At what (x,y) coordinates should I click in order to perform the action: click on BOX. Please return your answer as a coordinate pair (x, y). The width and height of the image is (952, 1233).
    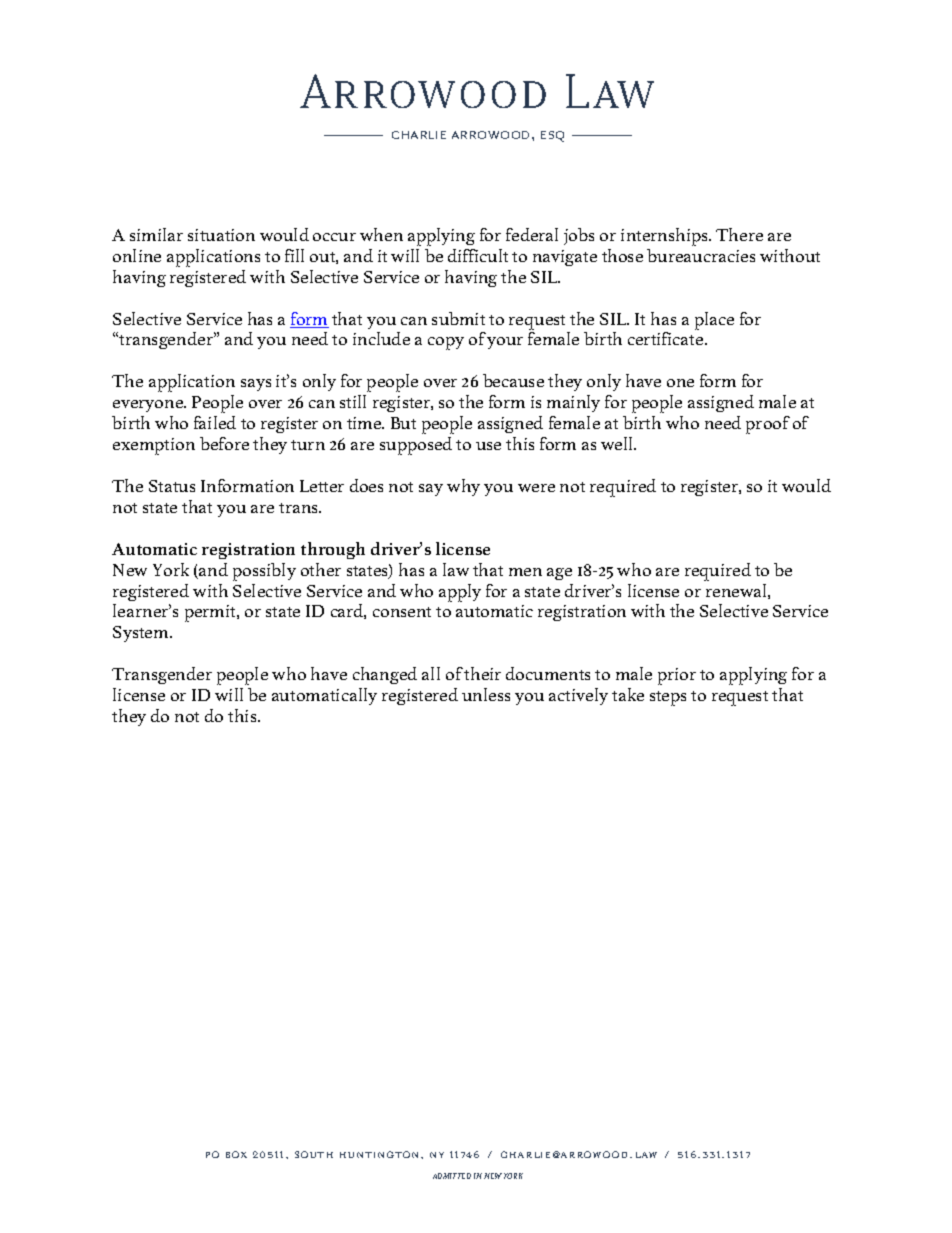
    Looking at the image, I should click on (236, 1154).
